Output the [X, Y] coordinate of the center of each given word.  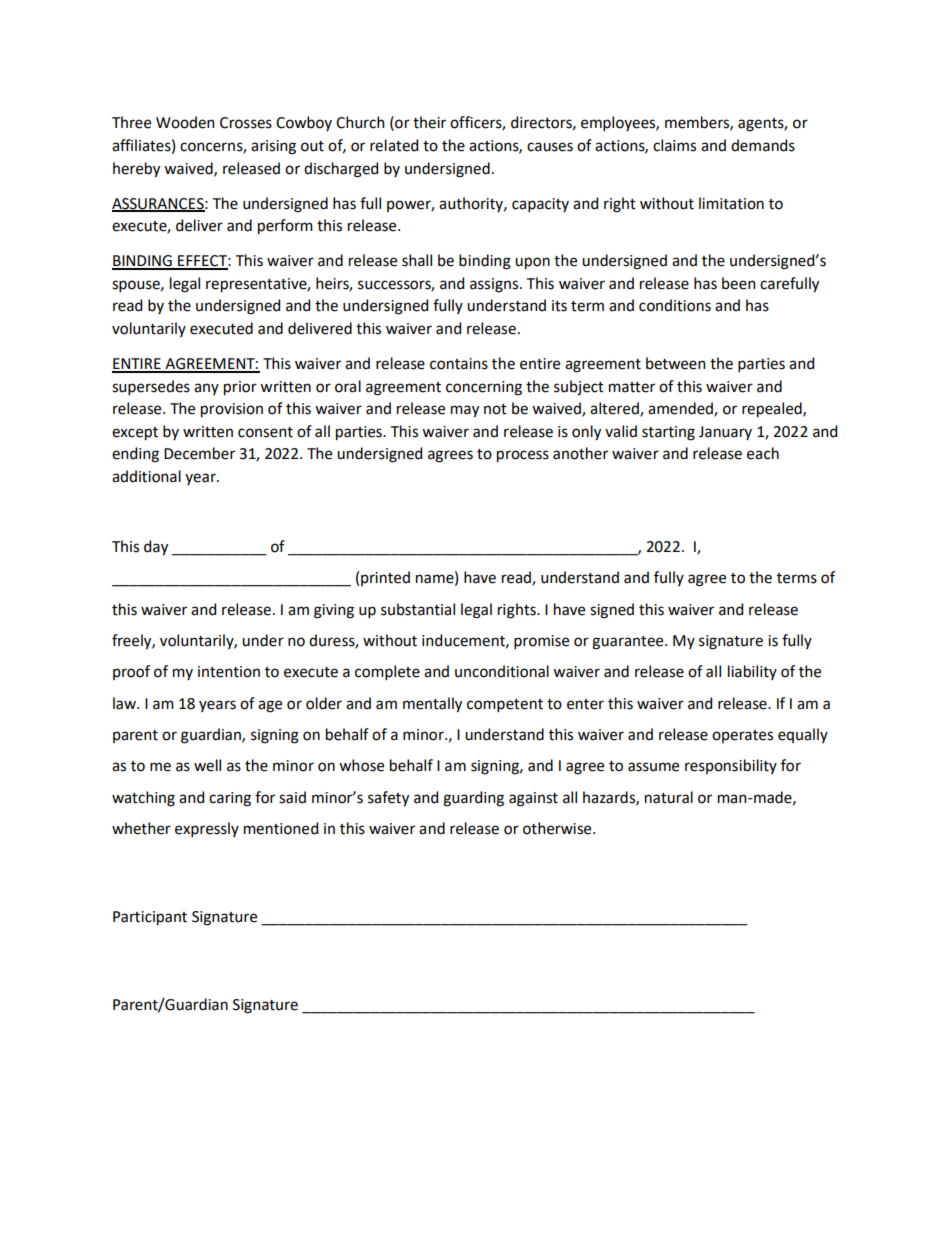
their [429, 122]
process [523, 456]
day [156, 548]
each [763, 453]
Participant [150, 918]
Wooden [185, 122]
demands [763, 145]
